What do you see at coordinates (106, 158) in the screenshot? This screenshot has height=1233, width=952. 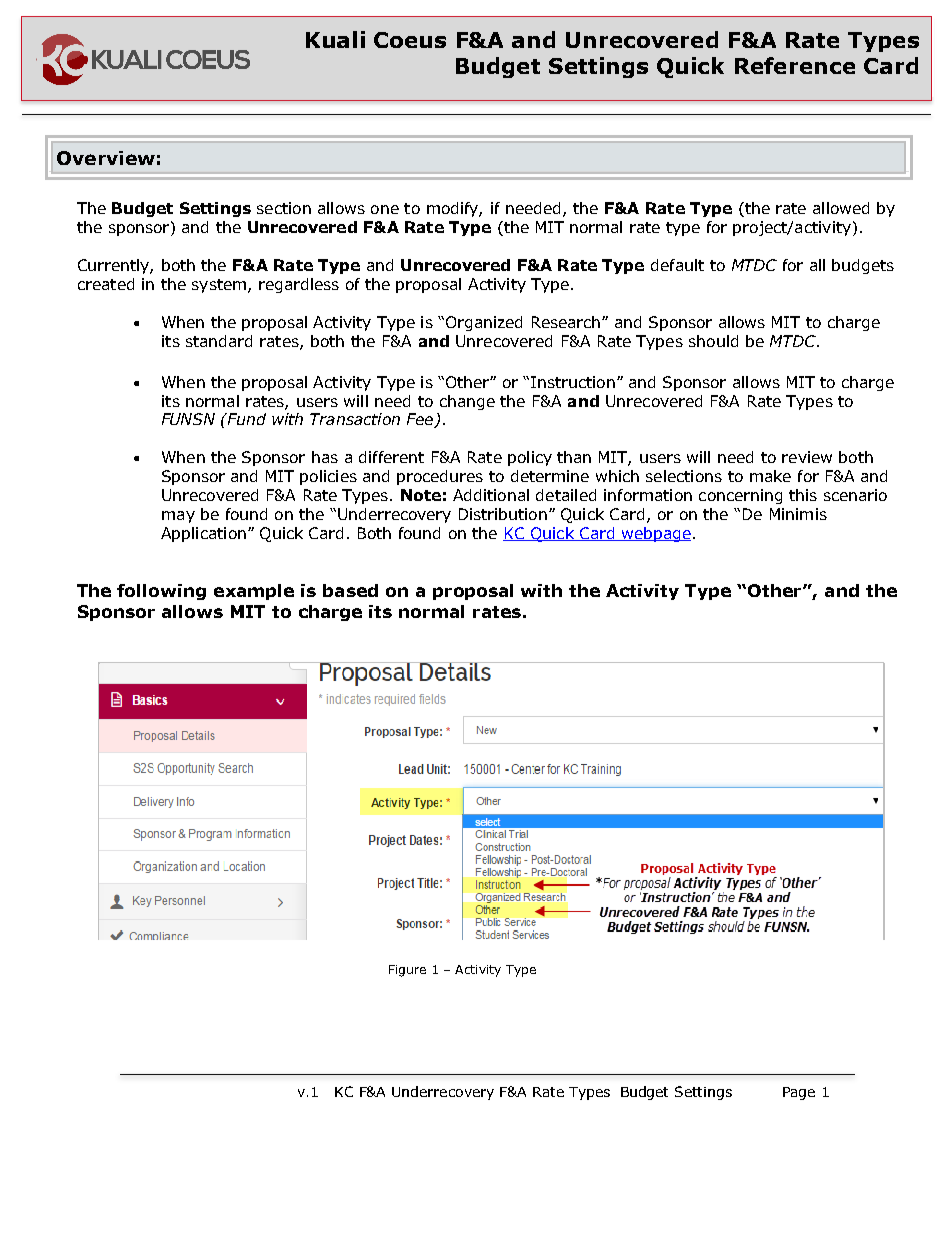 I see `Overview` at bounding box center [106, 158].
